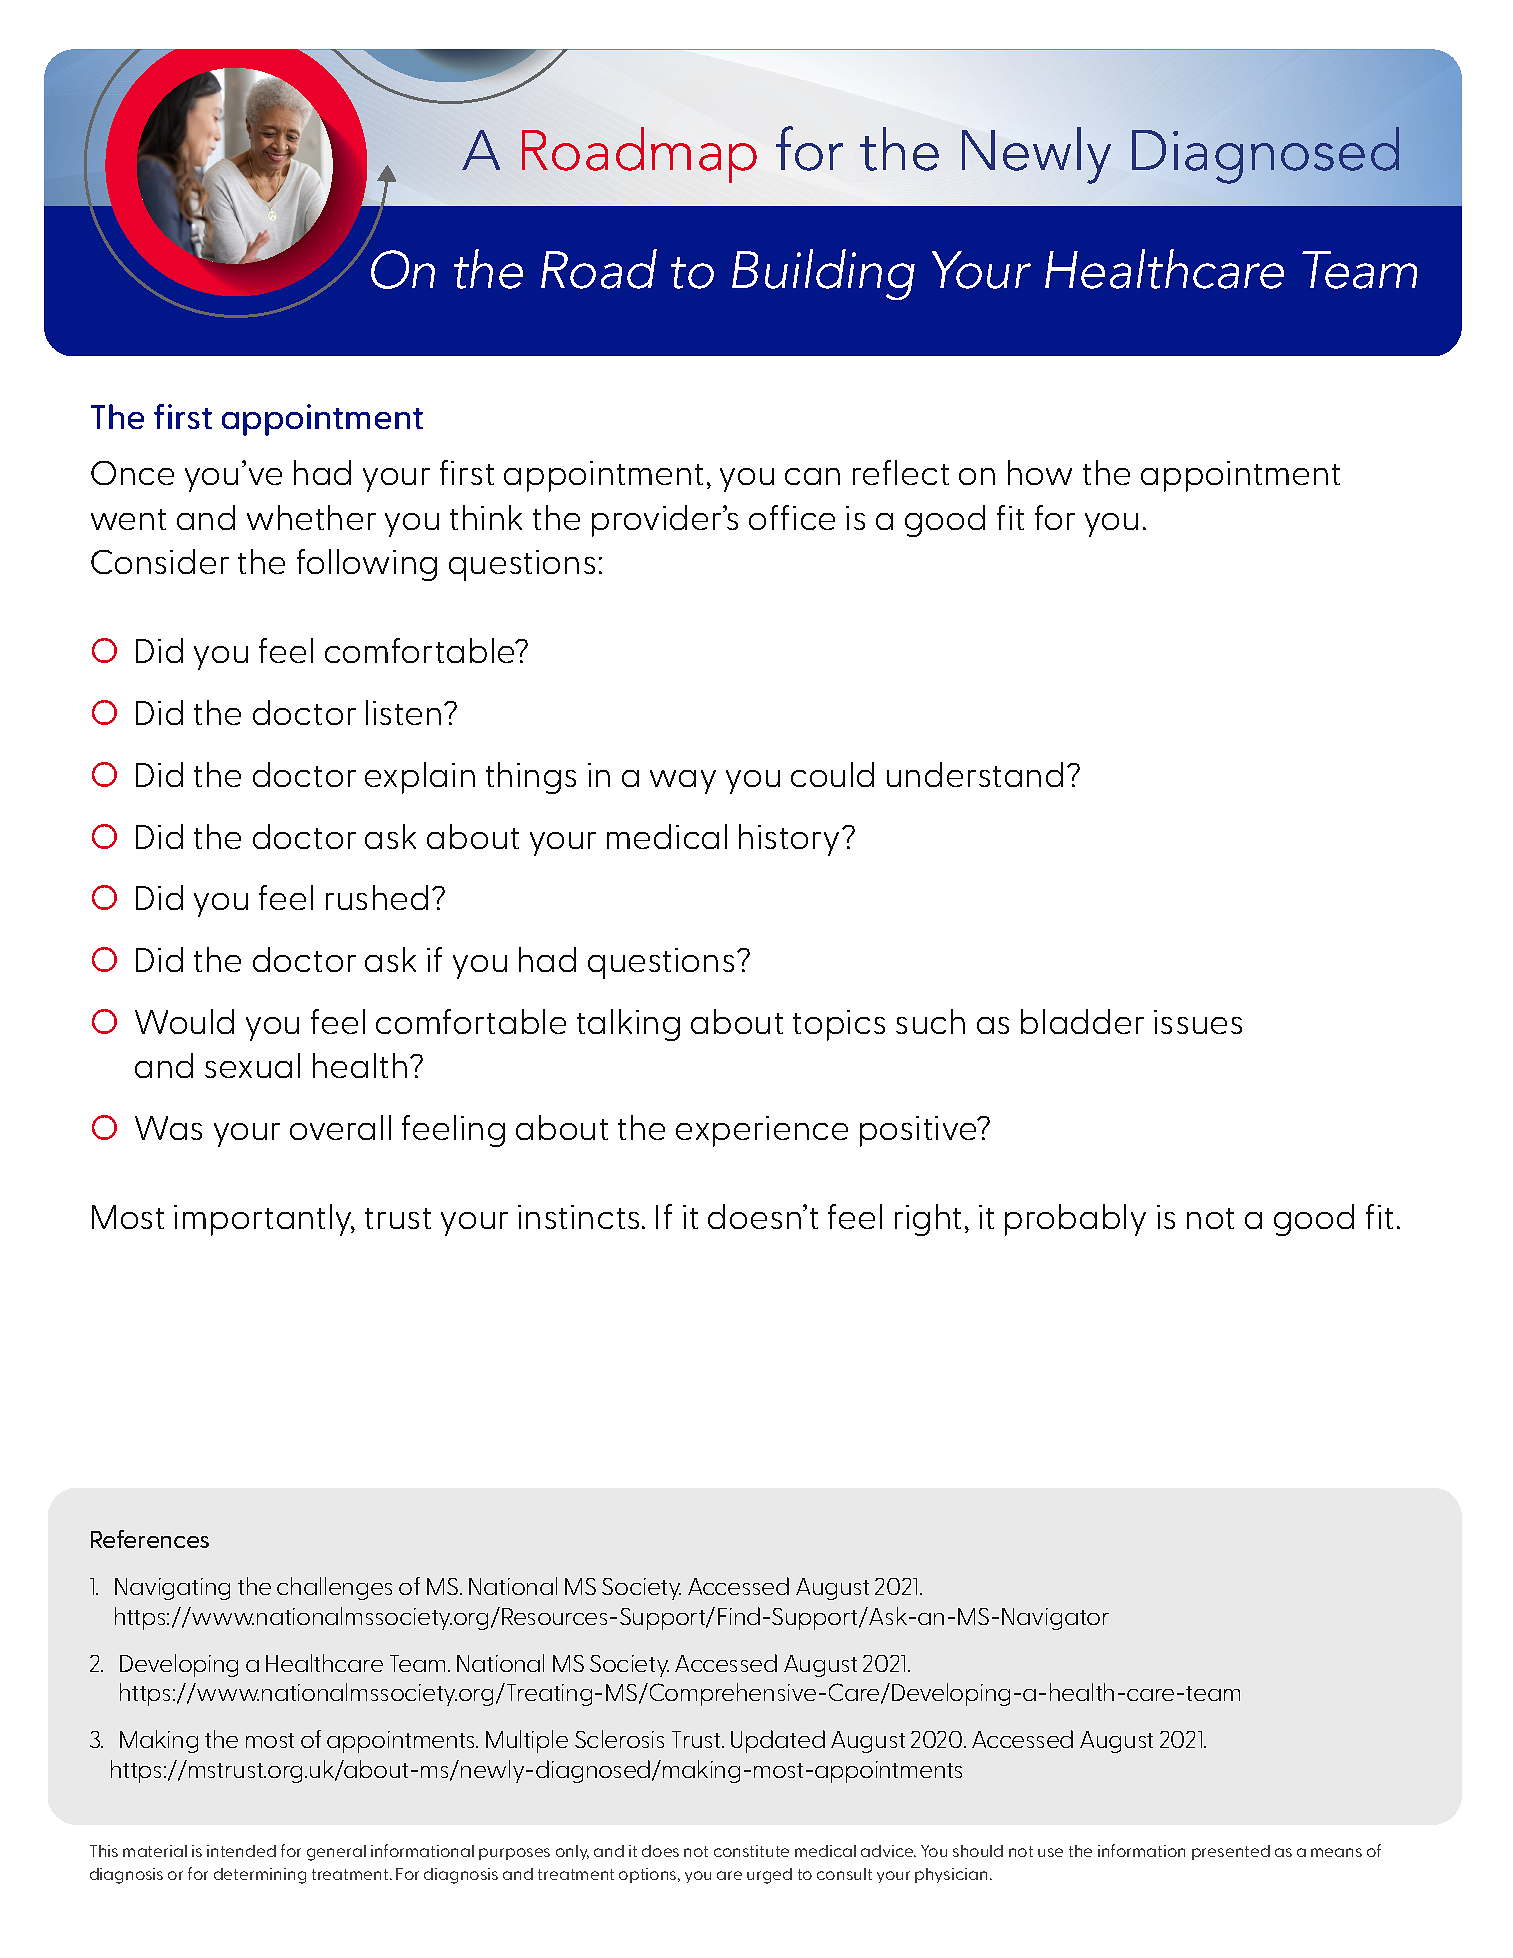 The height and width of the page is (1958, 1513). I want to click on presented, so click(1231, 1852).
